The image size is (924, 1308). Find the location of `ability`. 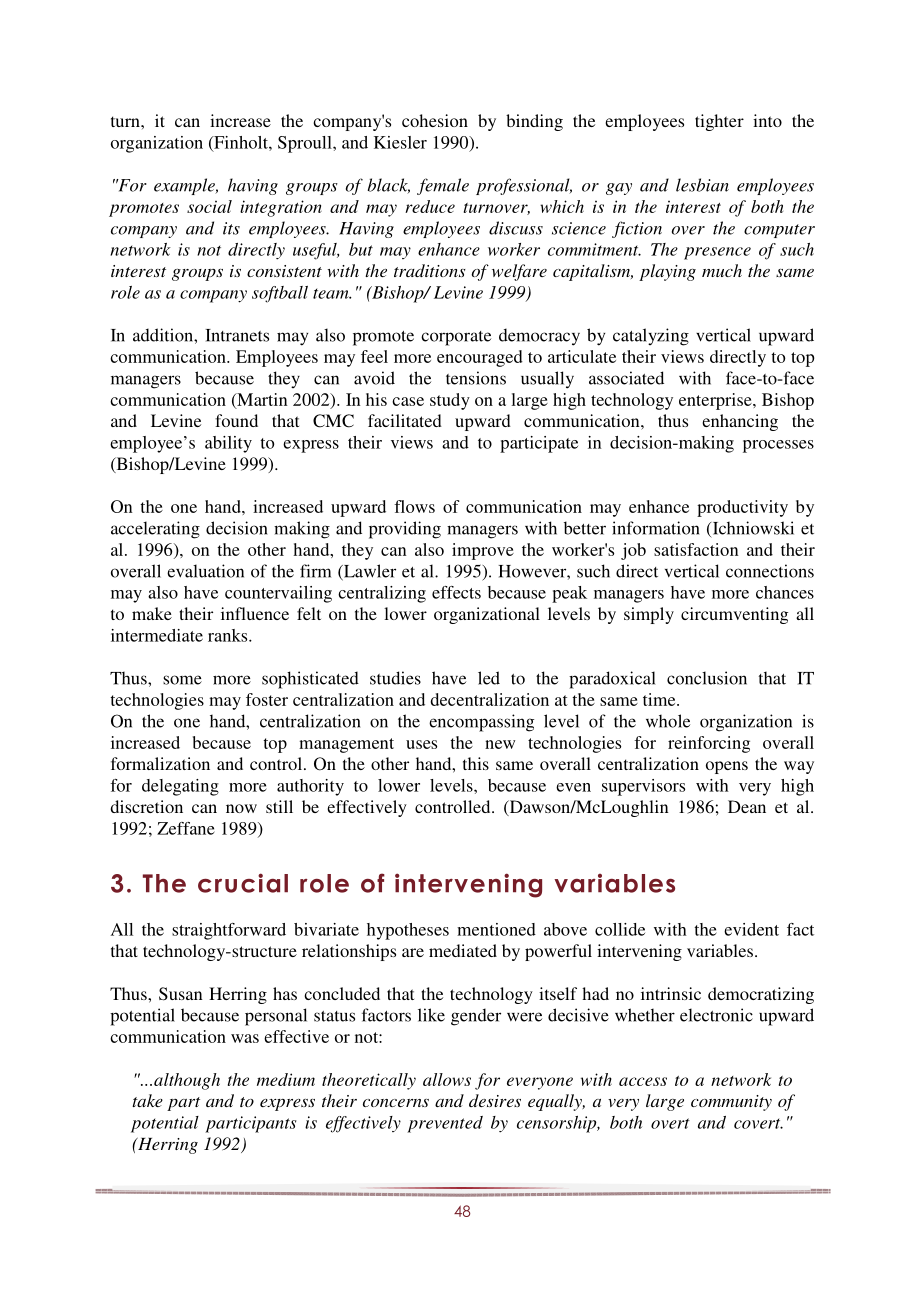

ability is located at coordinates (228, 444).
